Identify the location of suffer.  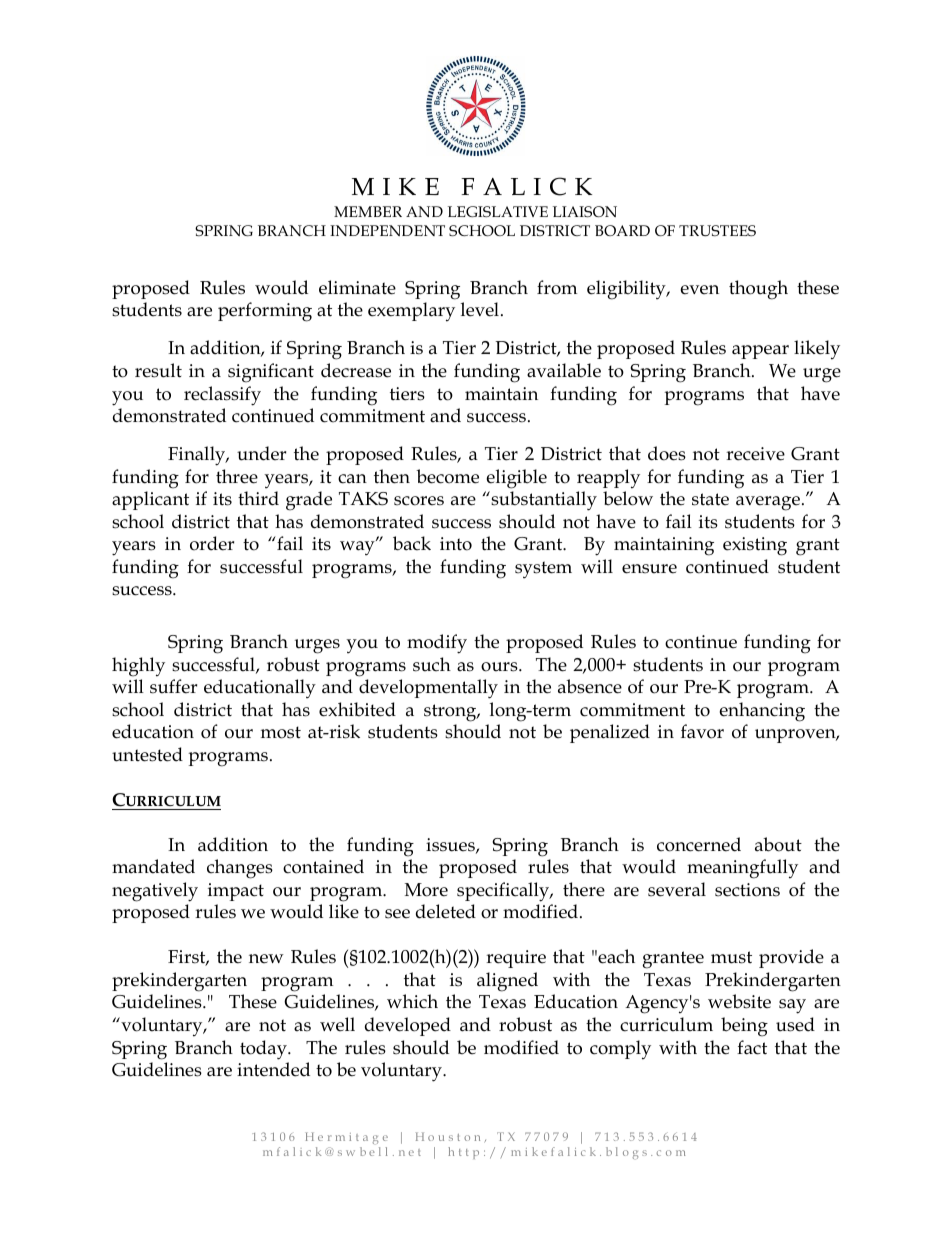
(173, 686).
